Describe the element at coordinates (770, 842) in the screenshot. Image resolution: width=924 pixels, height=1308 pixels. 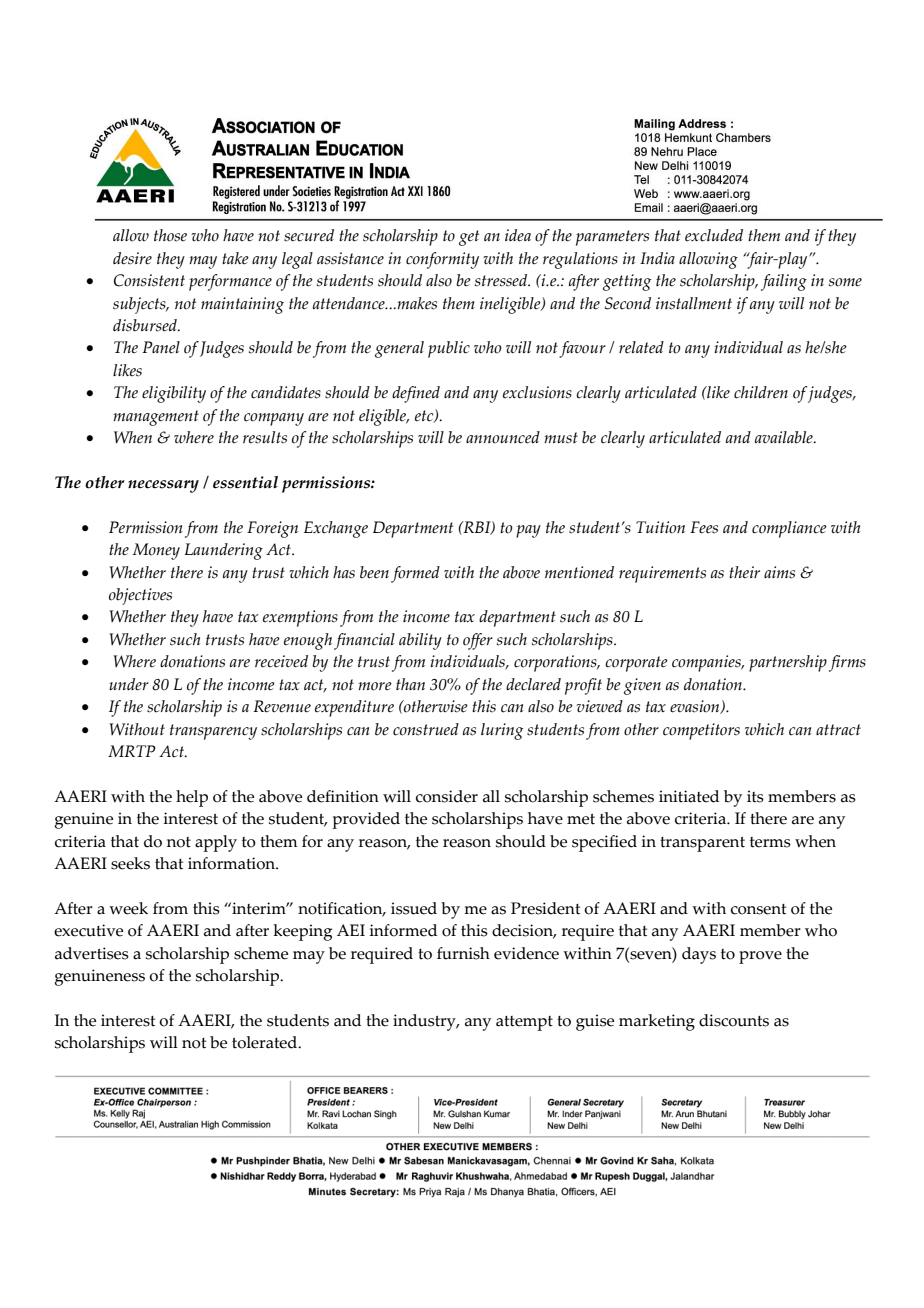
I see `terms` at that location.
